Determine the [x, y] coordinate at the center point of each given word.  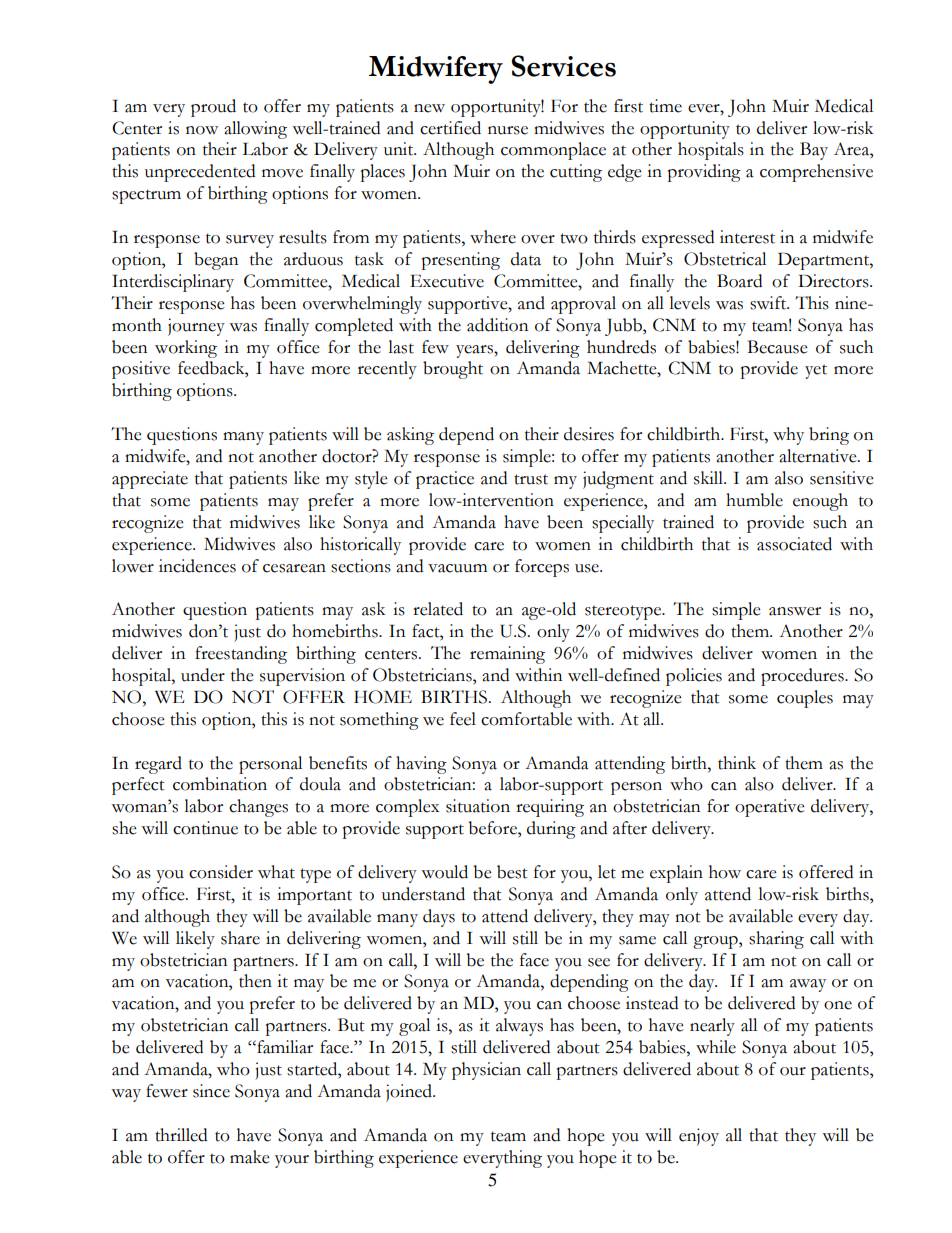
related [438, 609]
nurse [508, 130]
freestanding [241, 655]
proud [213, 108]
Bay [814, 151]
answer [795, 611]
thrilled [181, 1135]
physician [486, 1071]
